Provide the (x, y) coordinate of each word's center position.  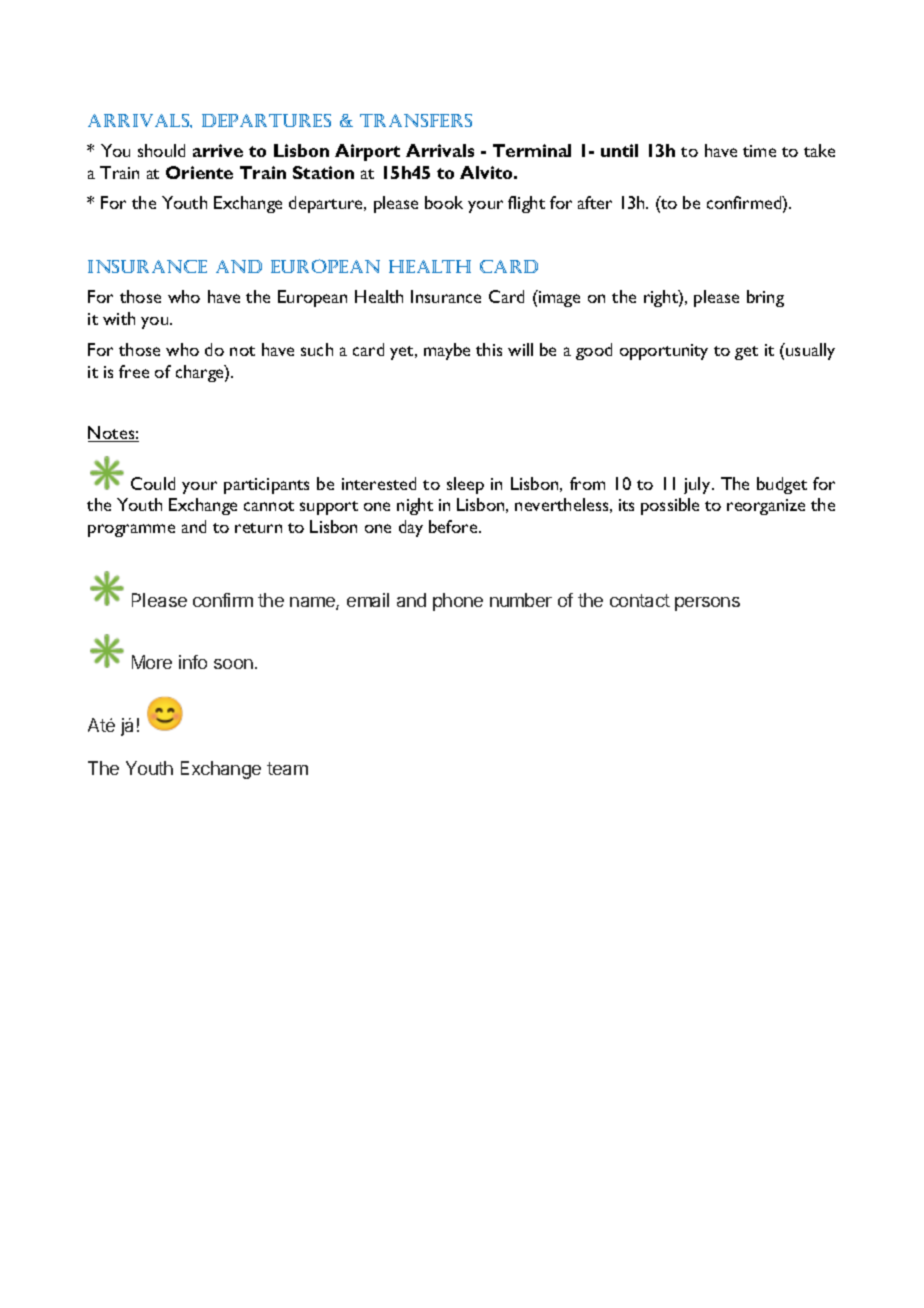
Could (153, 483)
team (287, 768)
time (759, 151)
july (698, 485)
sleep (465, 485)
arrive (218, 150)
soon (233, 664)
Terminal (532, 150)
